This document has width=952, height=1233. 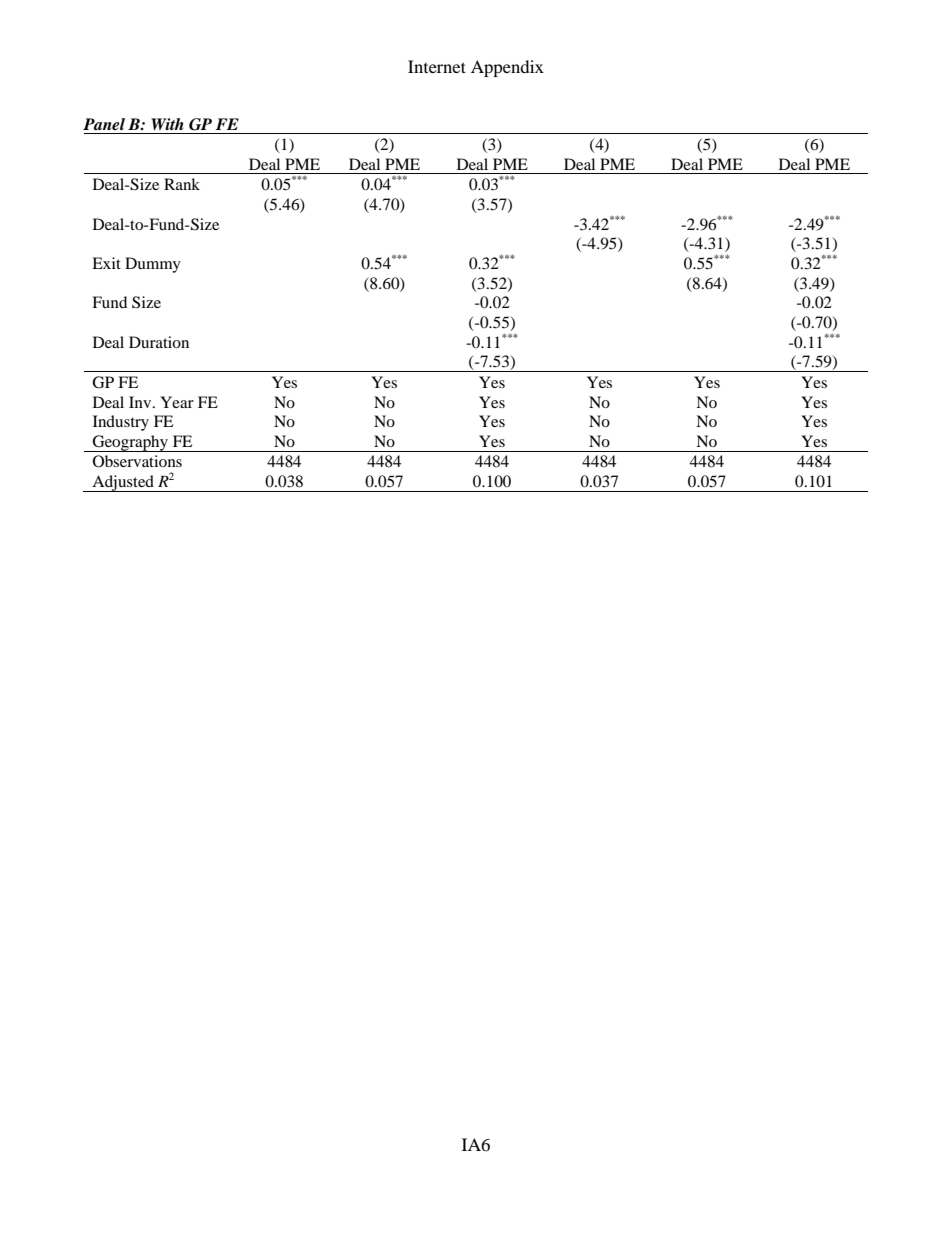 I want to click on Appendix, so click(x=507, y=68).
